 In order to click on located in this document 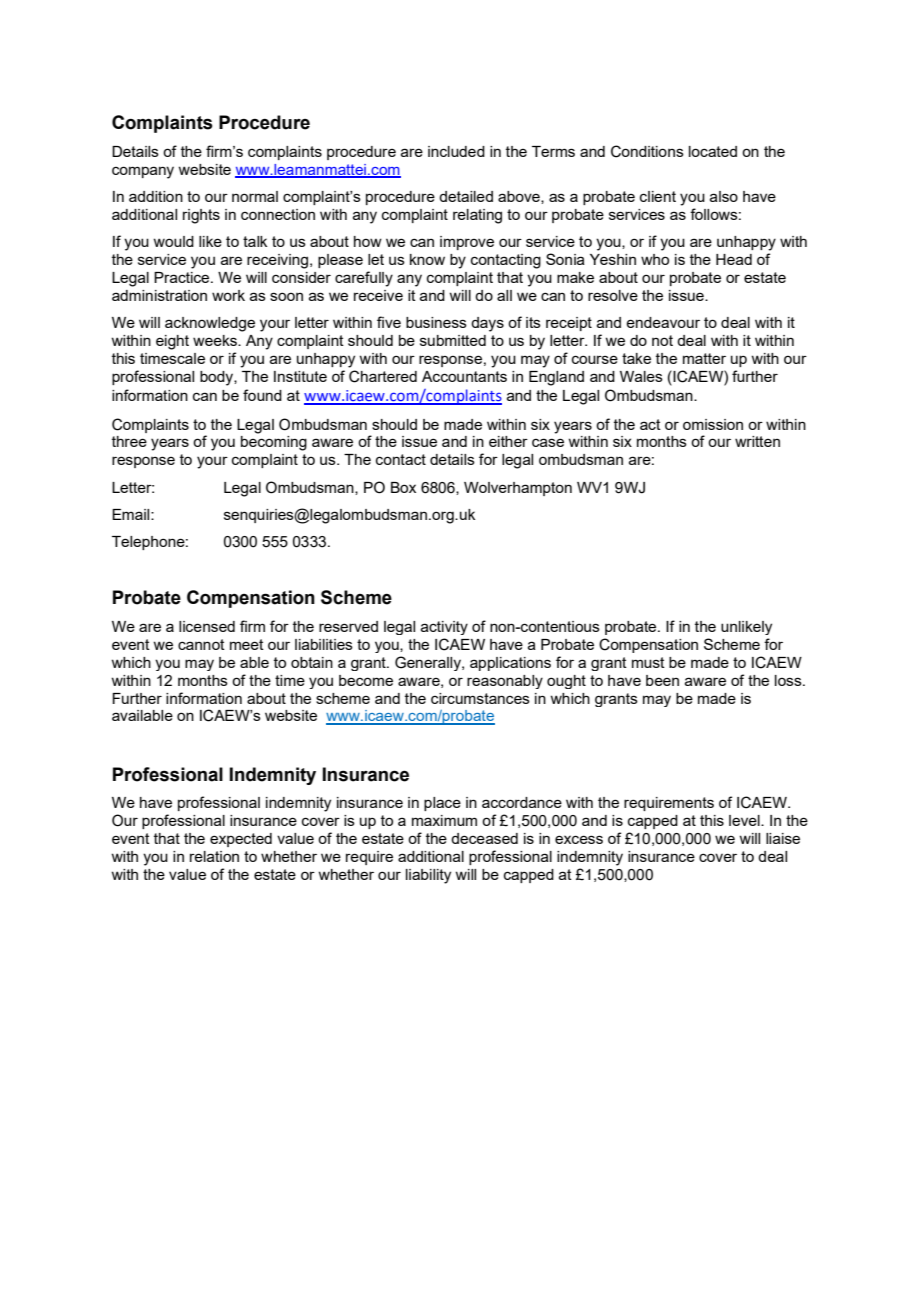, I will do `click(713, 151)`.
